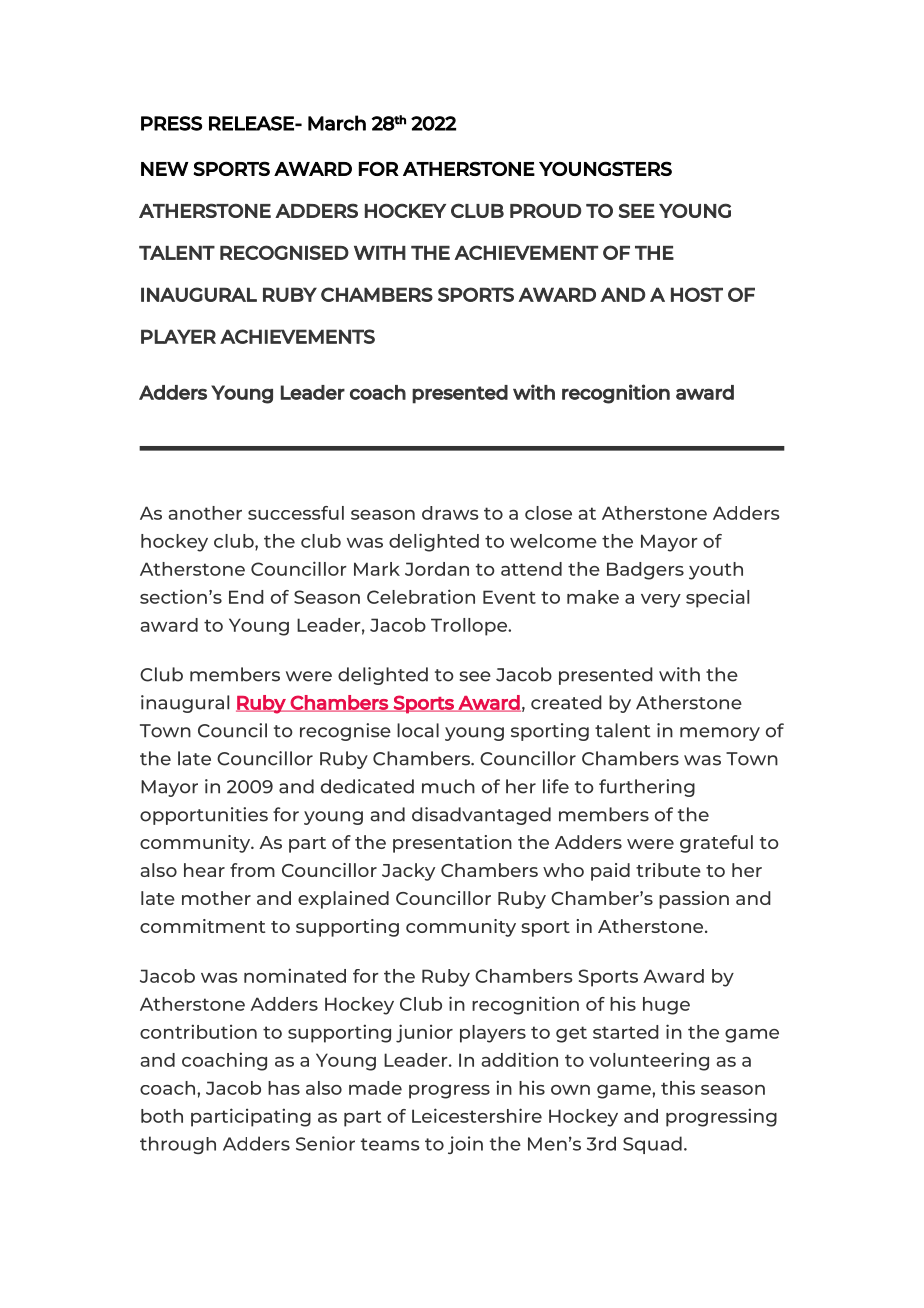  What do you see at coordinates (418, 730) in the image?
I see `local` at bounding box center [418, 730].
